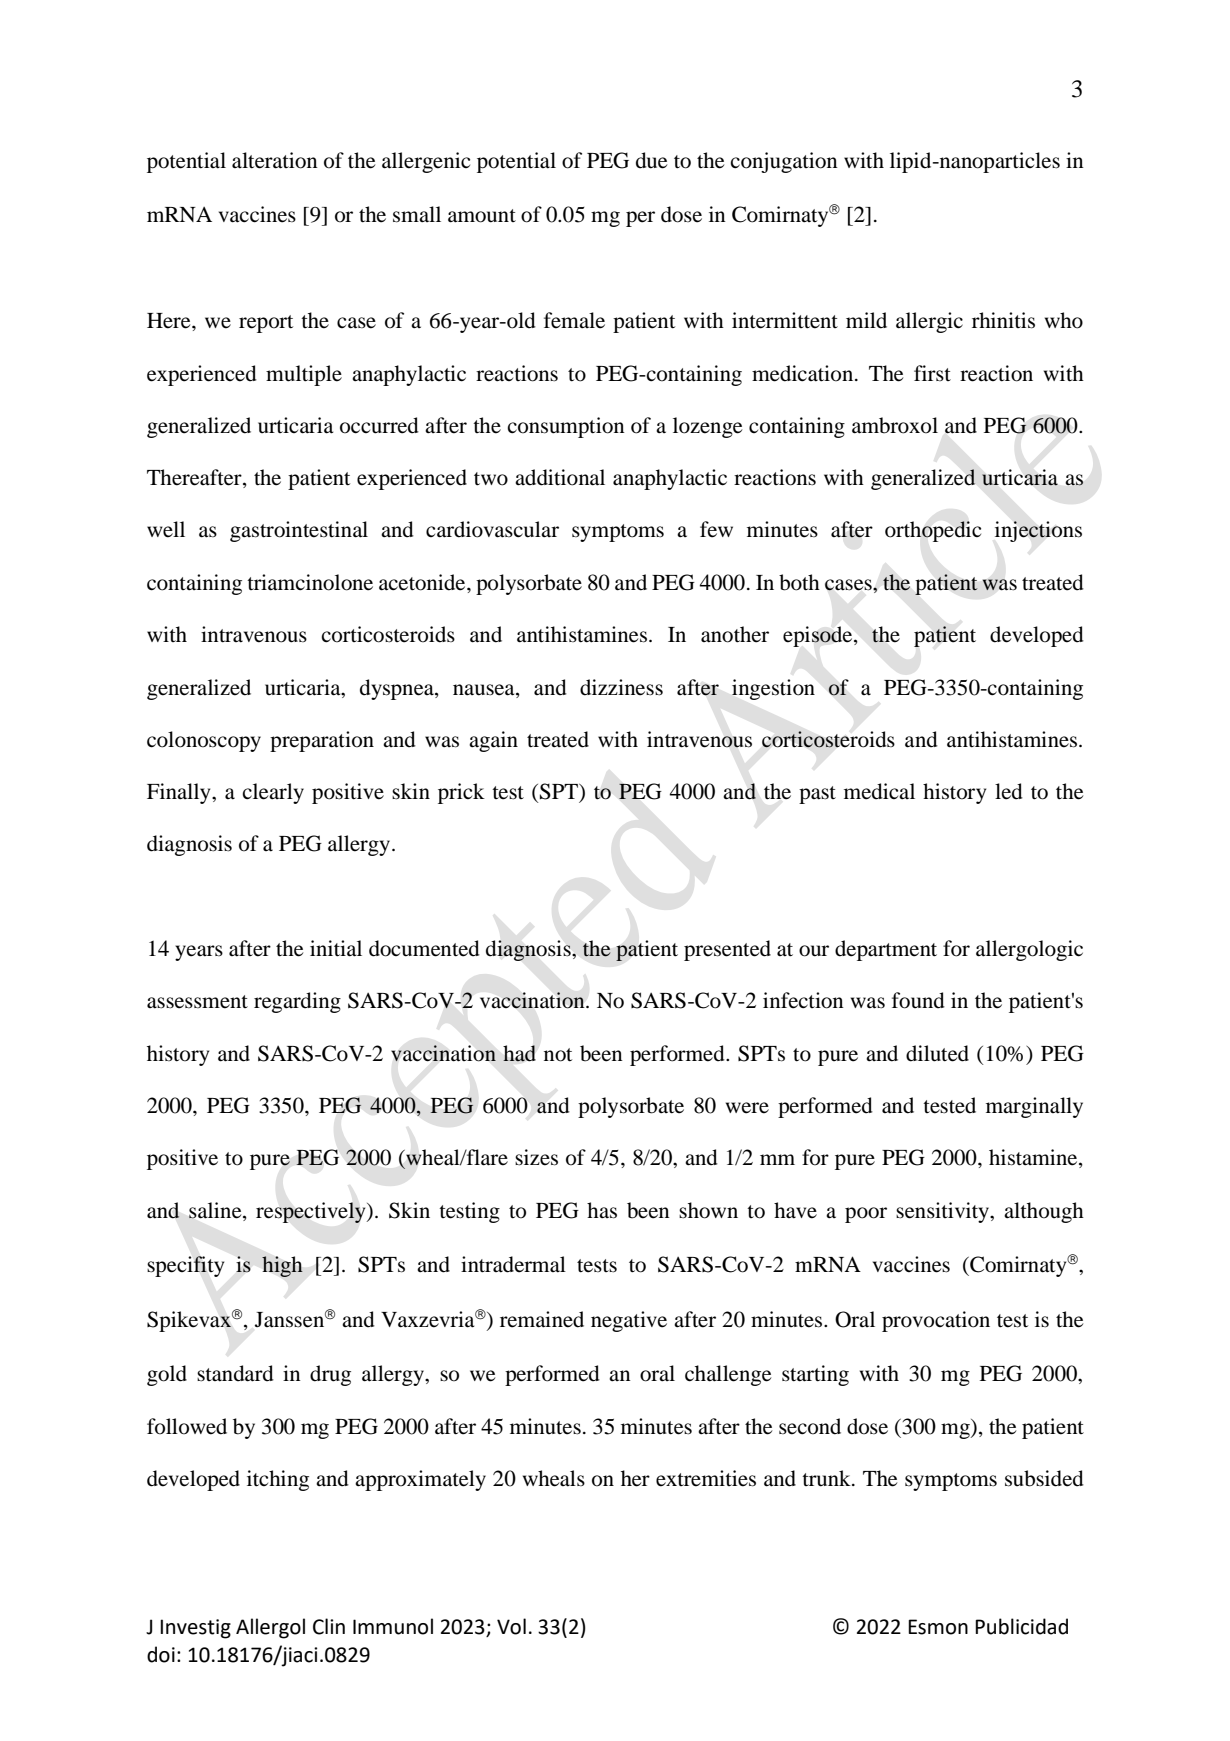 The image size is (1230, 1741). I want to click on due, so click(651, 160).
